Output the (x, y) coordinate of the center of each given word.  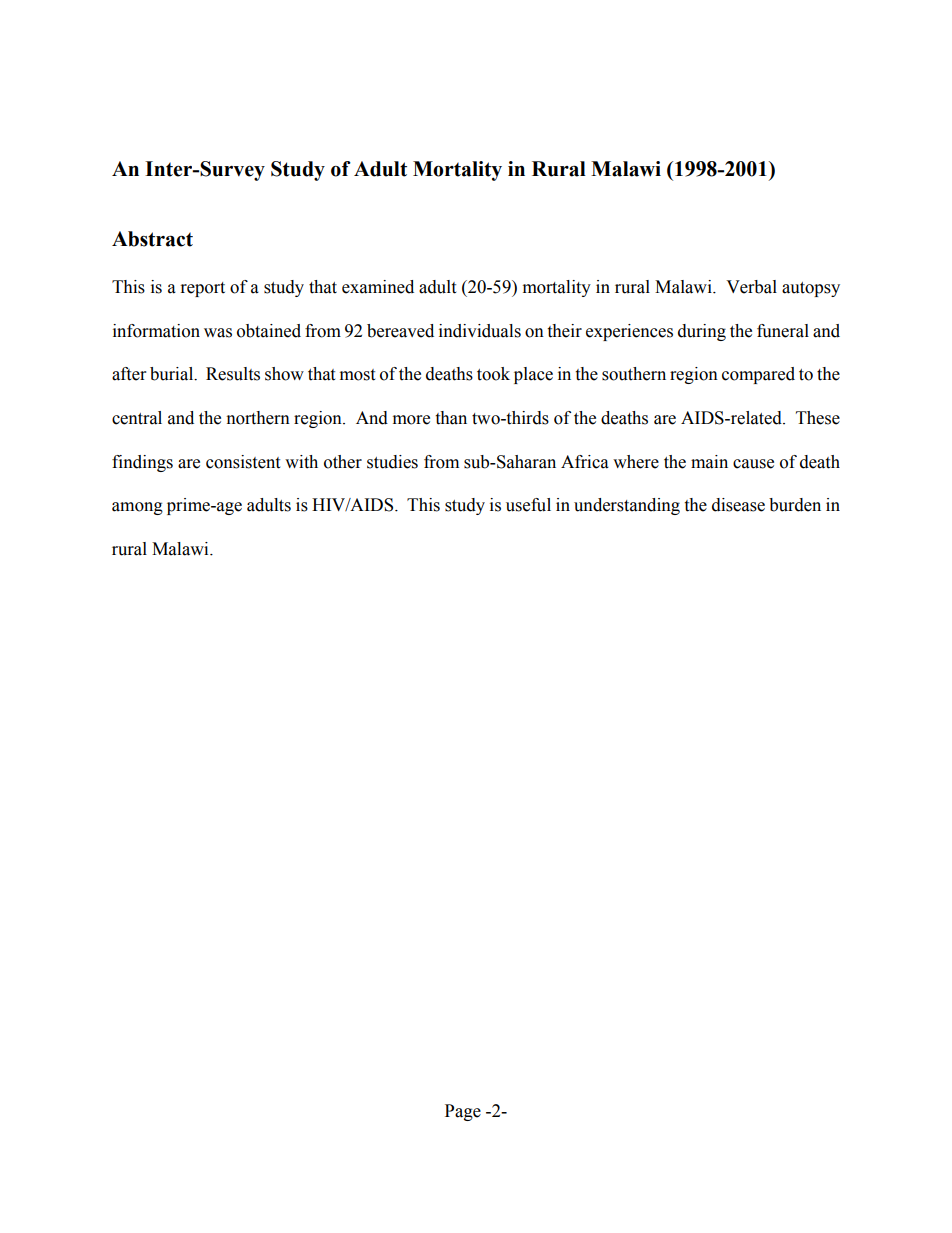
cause (753, 464)
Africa (585, 462)
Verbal (751, 287)
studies (392, 462)
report (203, 289)
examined (378, 287)
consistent (243, 462)
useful (528, 505)
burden (795, 505)
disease (738, 505)
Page (463, 1112)
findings (142, 463)
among (137, 508)
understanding (627, 506)
